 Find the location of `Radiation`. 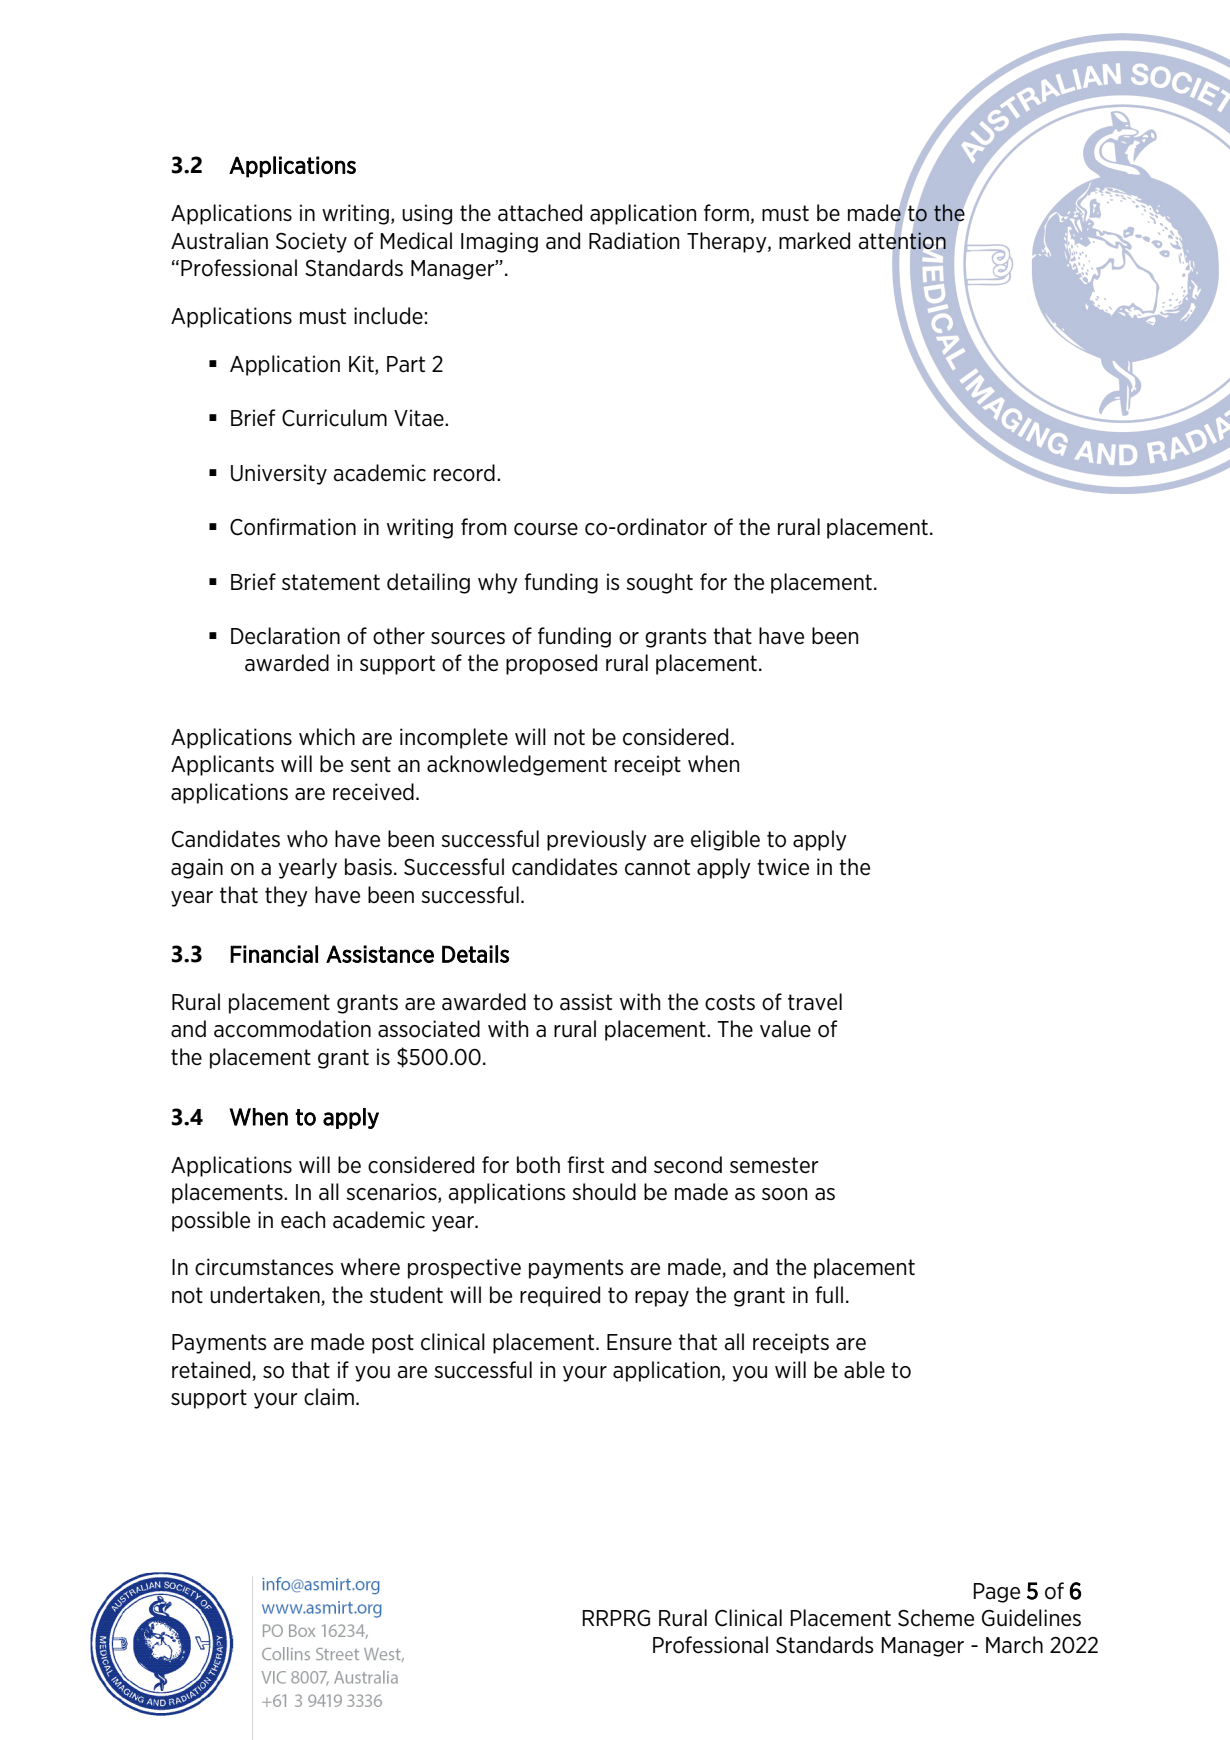

Radiation is located at coordinates (634, 241).
